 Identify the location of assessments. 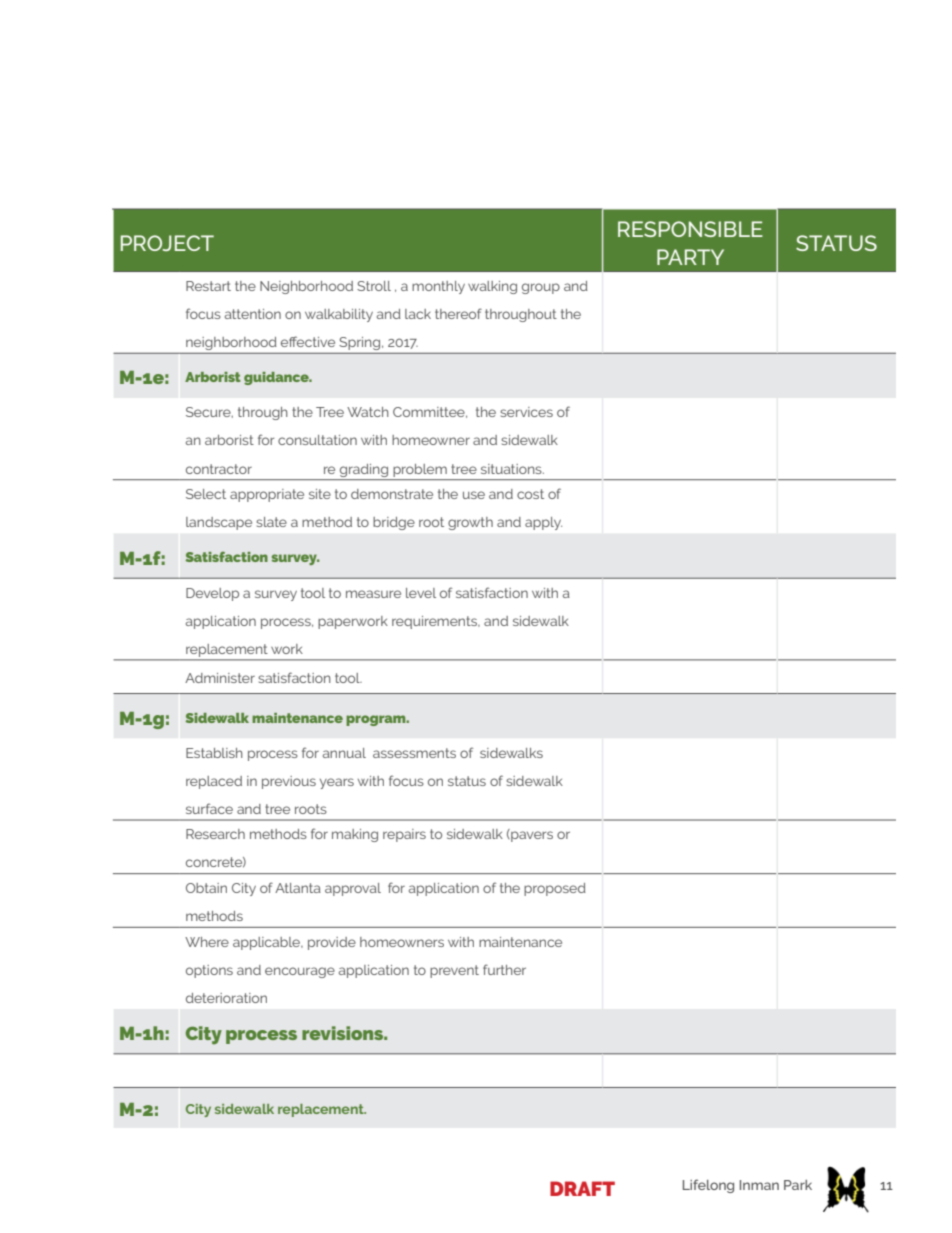
(414, 753).
